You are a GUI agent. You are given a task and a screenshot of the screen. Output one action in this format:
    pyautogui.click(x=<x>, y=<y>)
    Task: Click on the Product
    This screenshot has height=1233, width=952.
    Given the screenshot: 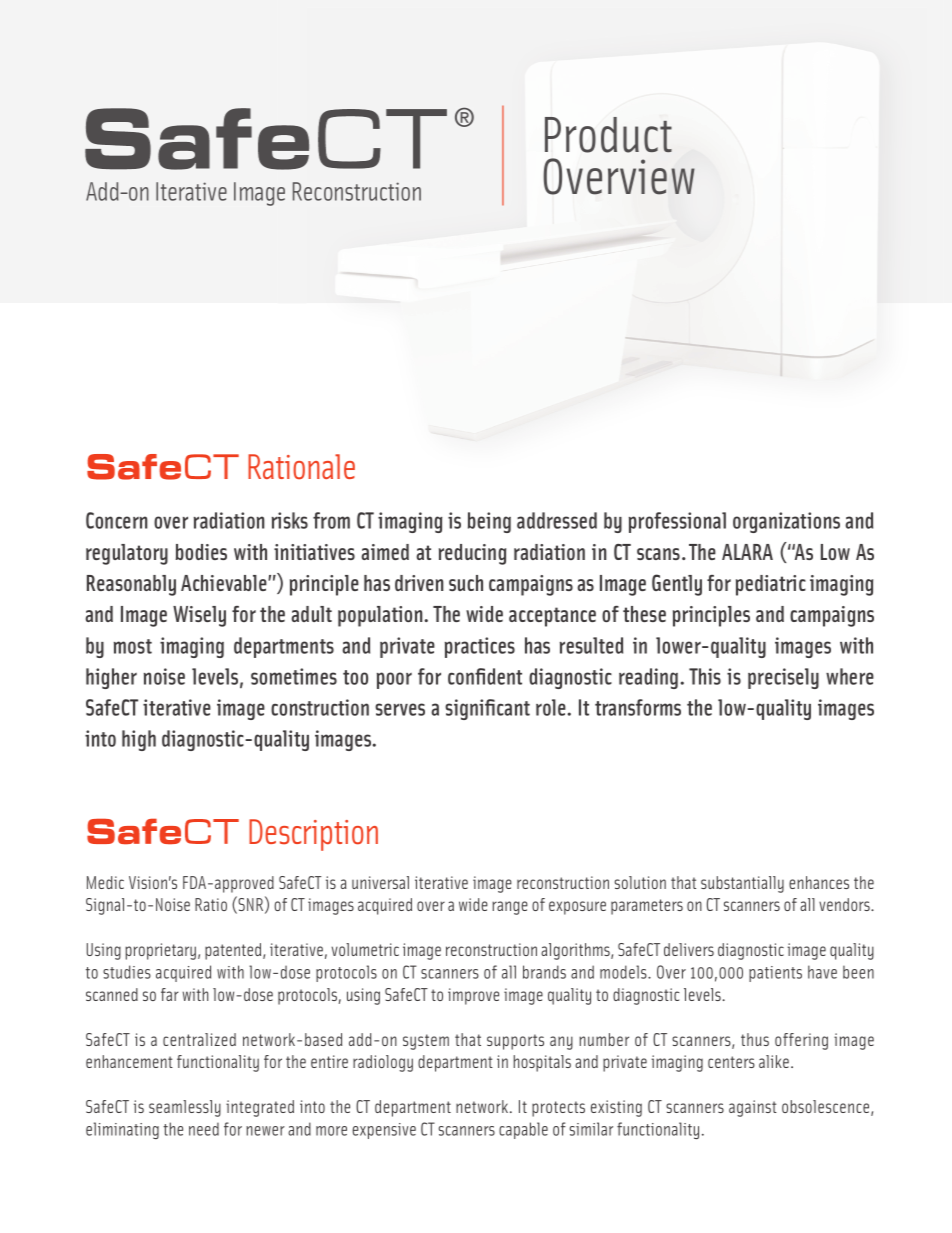 What is the action you would take?
    pyautogui.click(x=608, y=135)
